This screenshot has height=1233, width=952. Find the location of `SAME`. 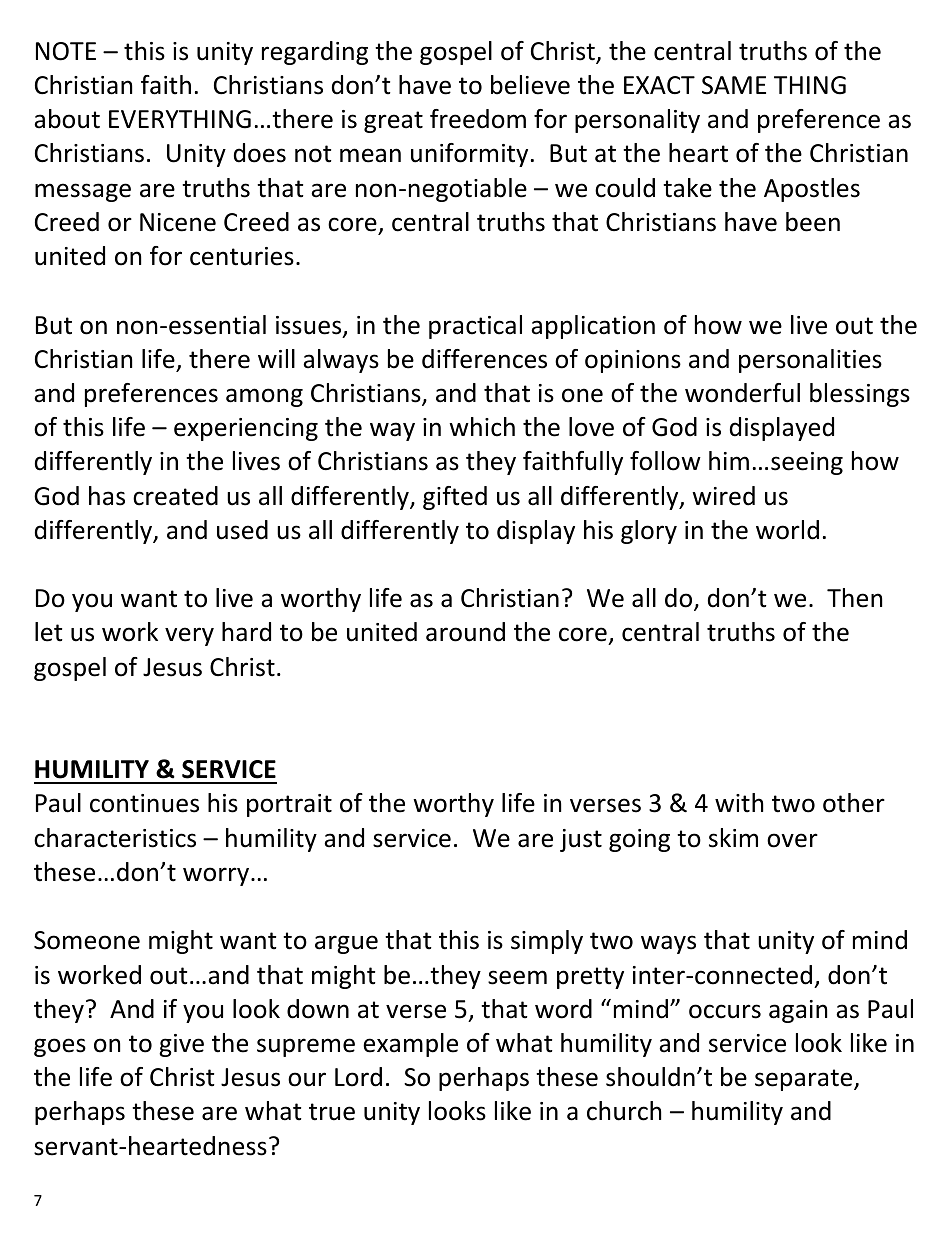

SAME is located at coordinates (734, 85).
